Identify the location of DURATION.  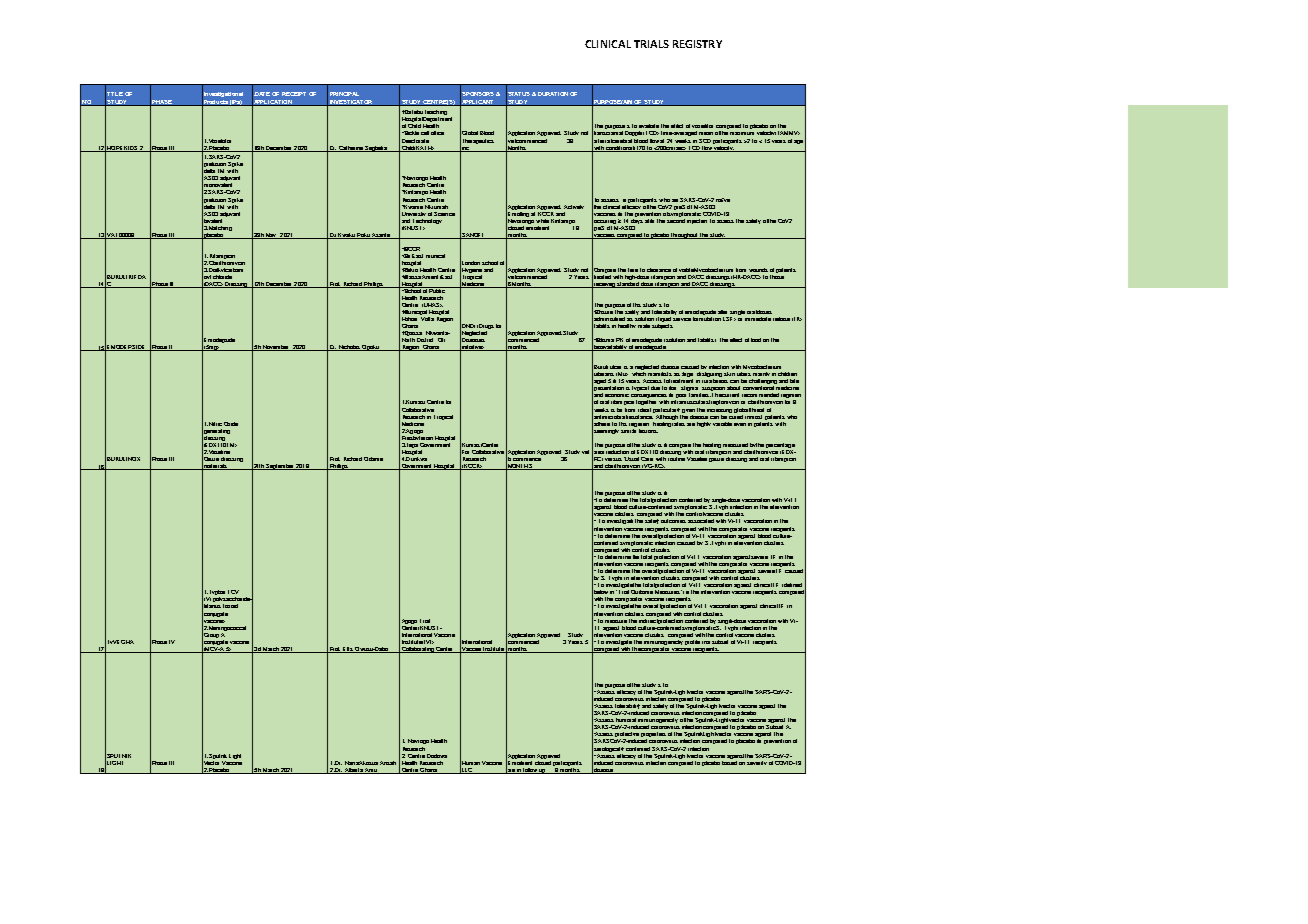
(553, 94).
